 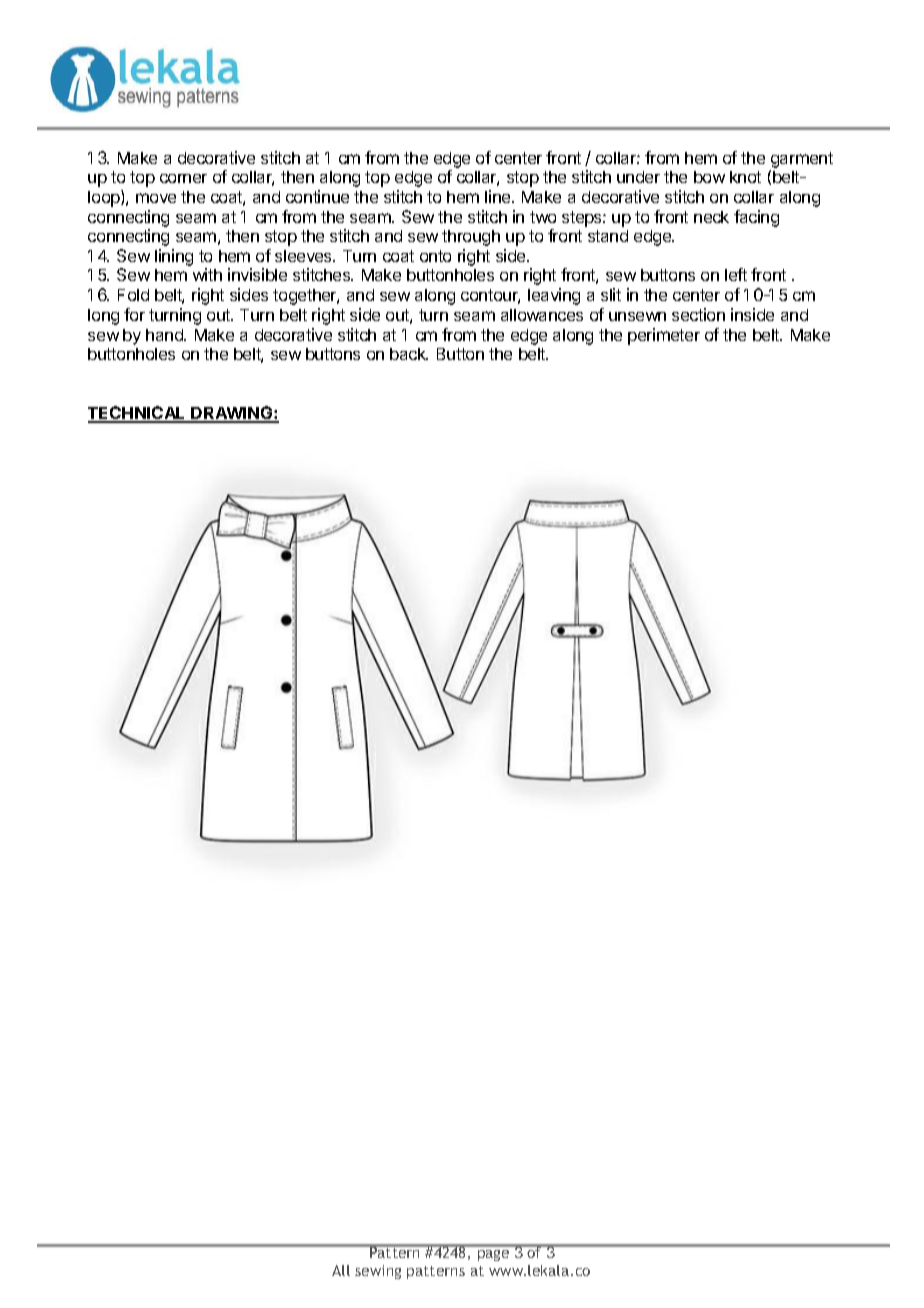 I want to click on leaving, so click(x=554, y=296).
